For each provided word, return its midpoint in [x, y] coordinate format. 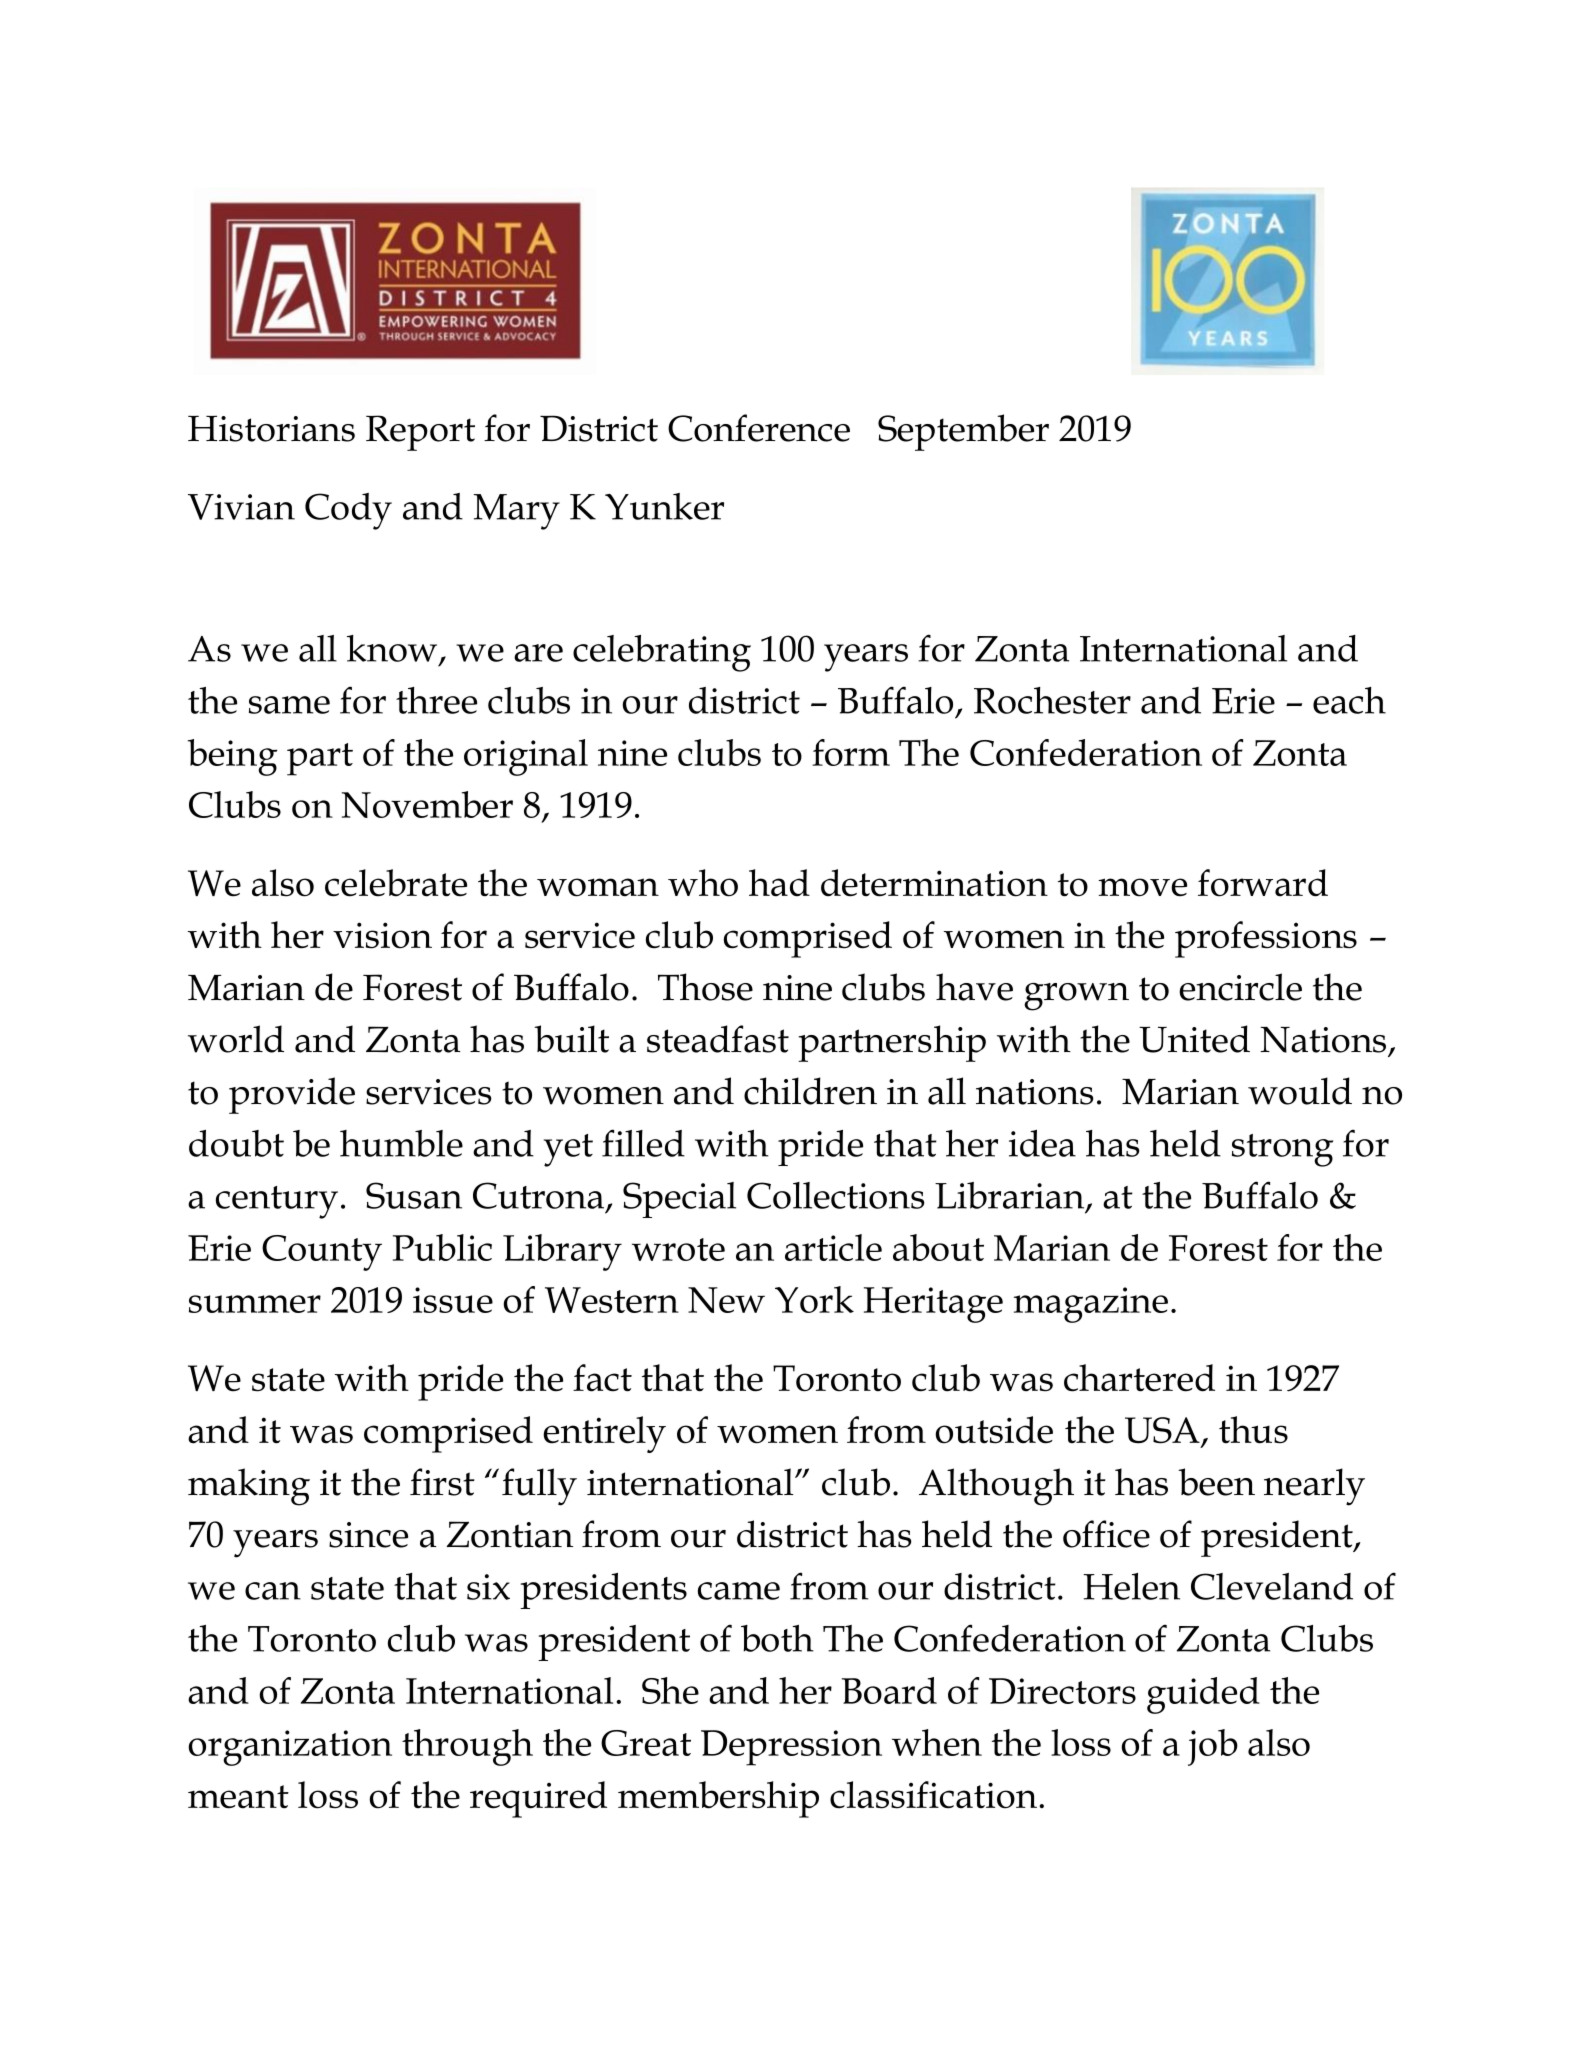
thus [1253, 1430]
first [442, 1482]
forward [1263, 883]
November [427, 804]
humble [401, 1143]
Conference [759, 428]
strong [1282, 1150]
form [851, 752]
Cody [348, 511]
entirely [604, 1434]
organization [290, 1748]
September [963, 432]
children [810, 1091]
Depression [791, 1748]
